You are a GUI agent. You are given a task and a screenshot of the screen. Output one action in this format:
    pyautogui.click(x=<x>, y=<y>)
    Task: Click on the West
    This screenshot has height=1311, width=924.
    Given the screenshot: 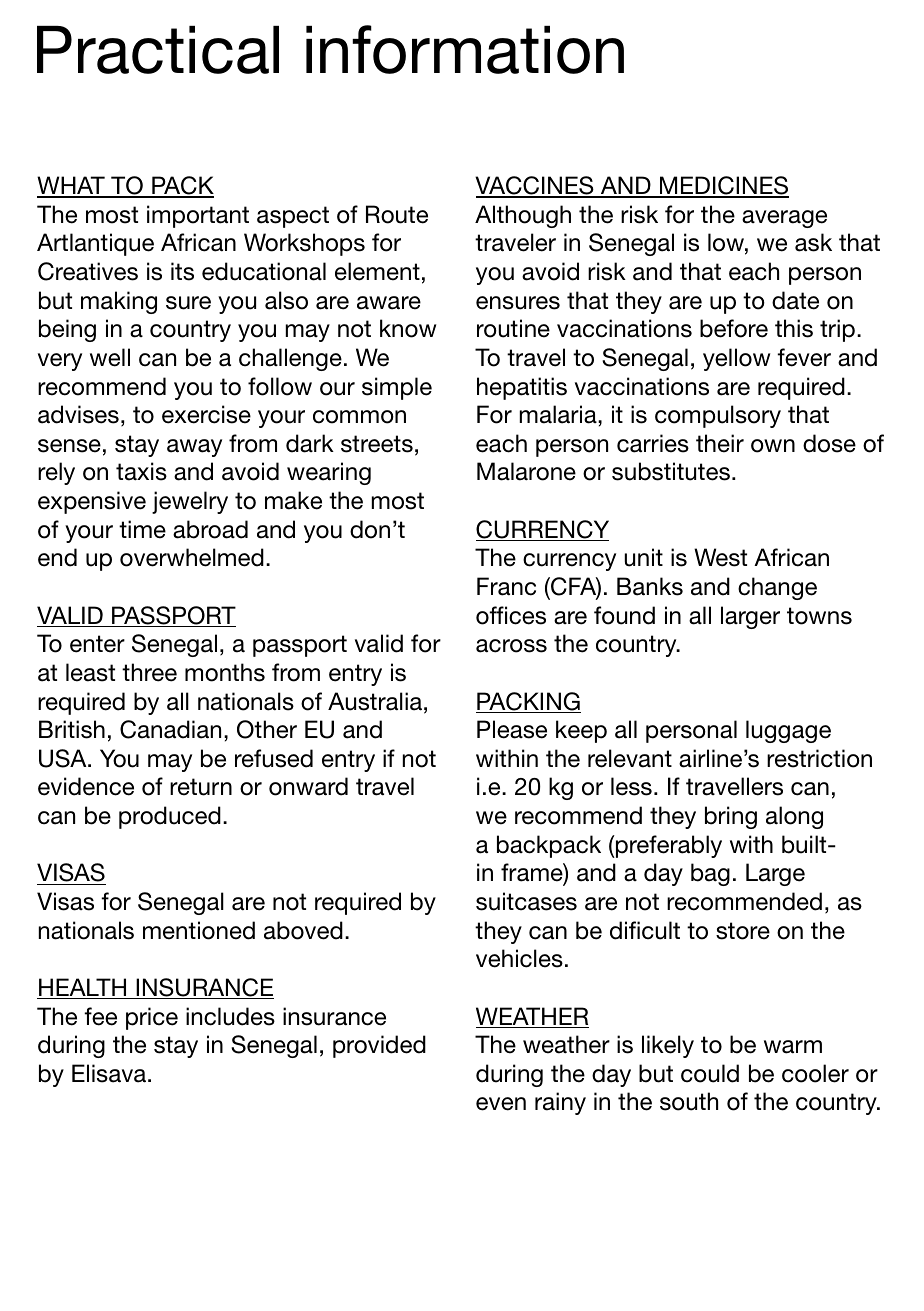 What is the action you would take?
    pyautogui.click(x=720, y=557)
